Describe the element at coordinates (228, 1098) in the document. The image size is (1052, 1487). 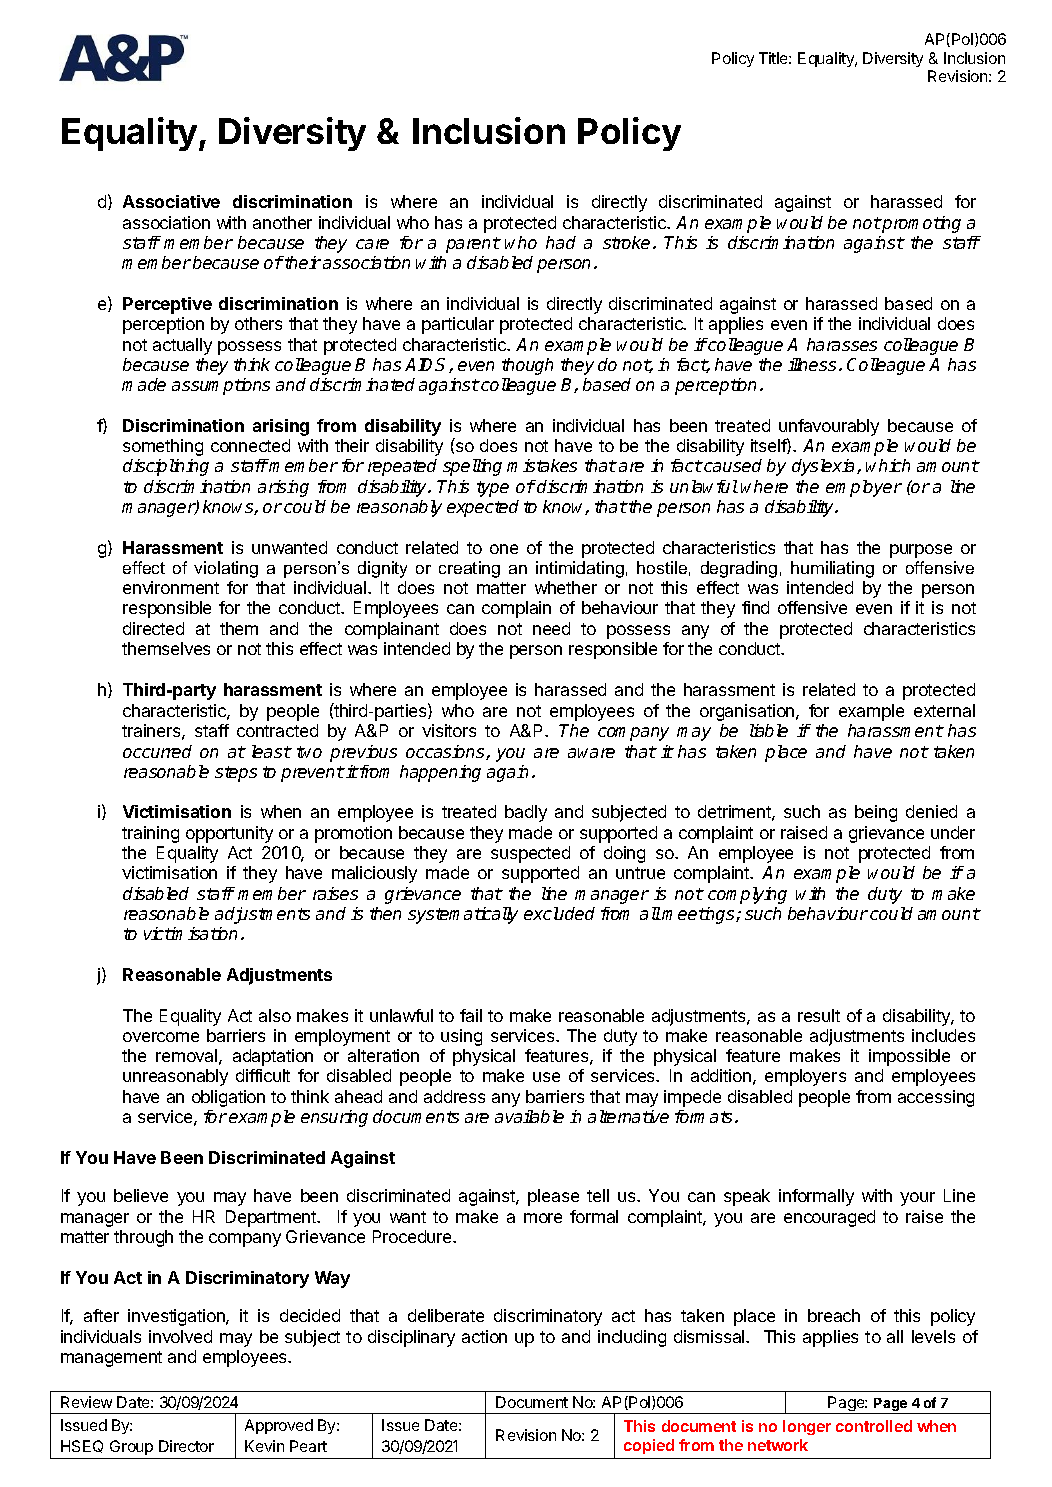
I see `obligation` at that location.
